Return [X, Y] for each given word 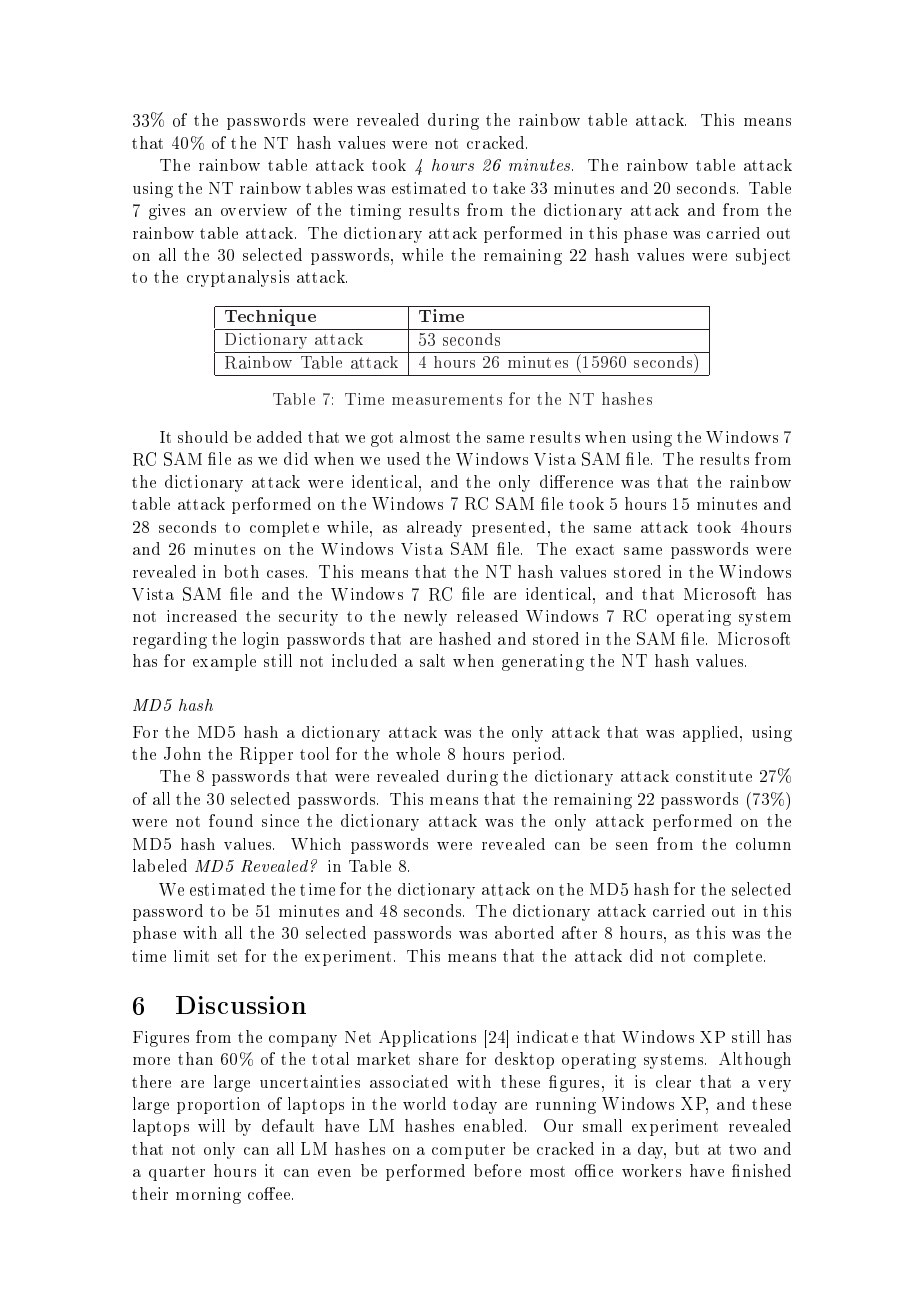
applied [712, 734]
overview [254, 210]
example [224, 662]
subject [763, 256]
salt [432, 660]
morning [208, 1195]
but [687, 1148]
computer [468, 1151]
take [509, 188]
